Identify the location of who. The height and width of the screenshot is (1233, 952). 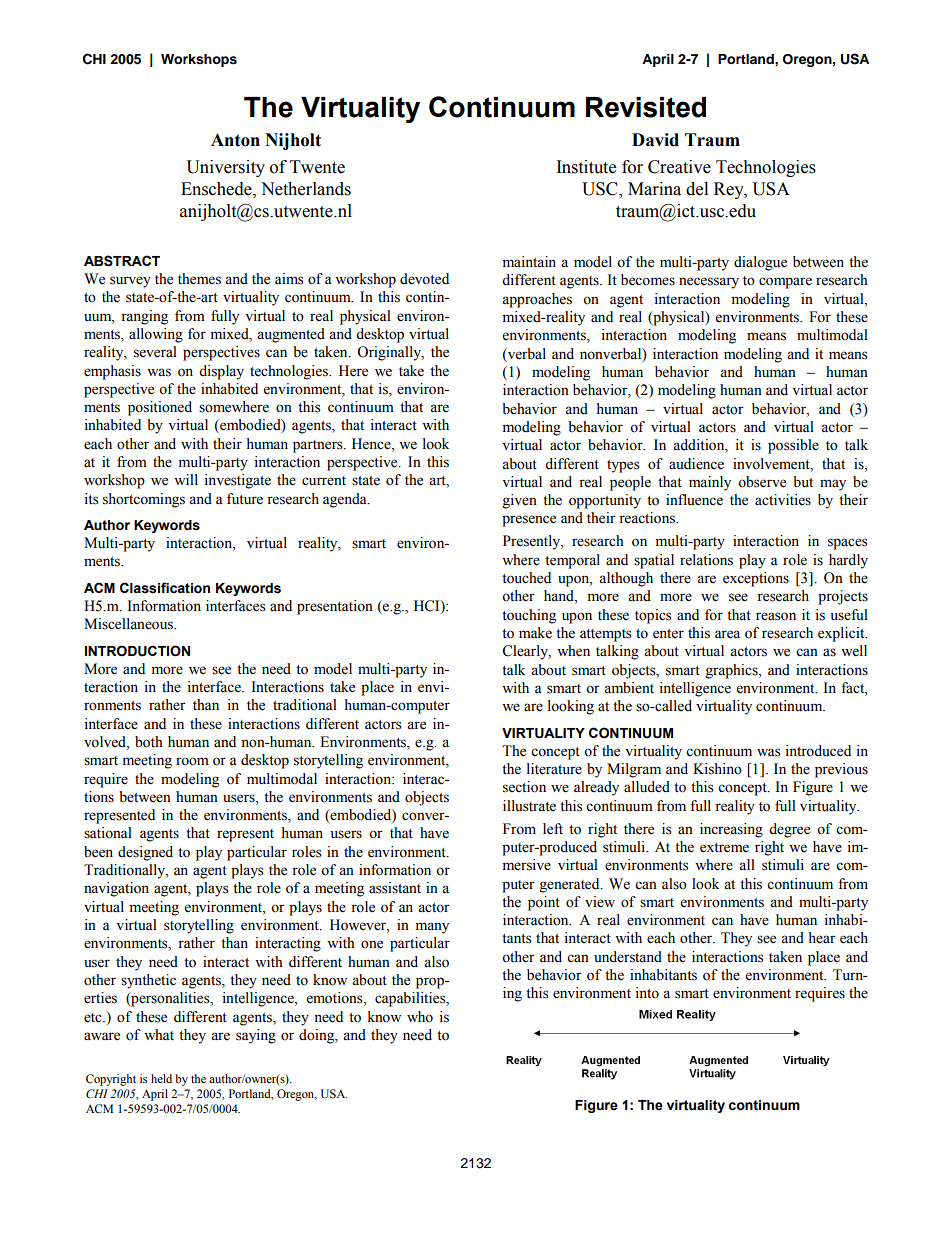
(420, 1017).
